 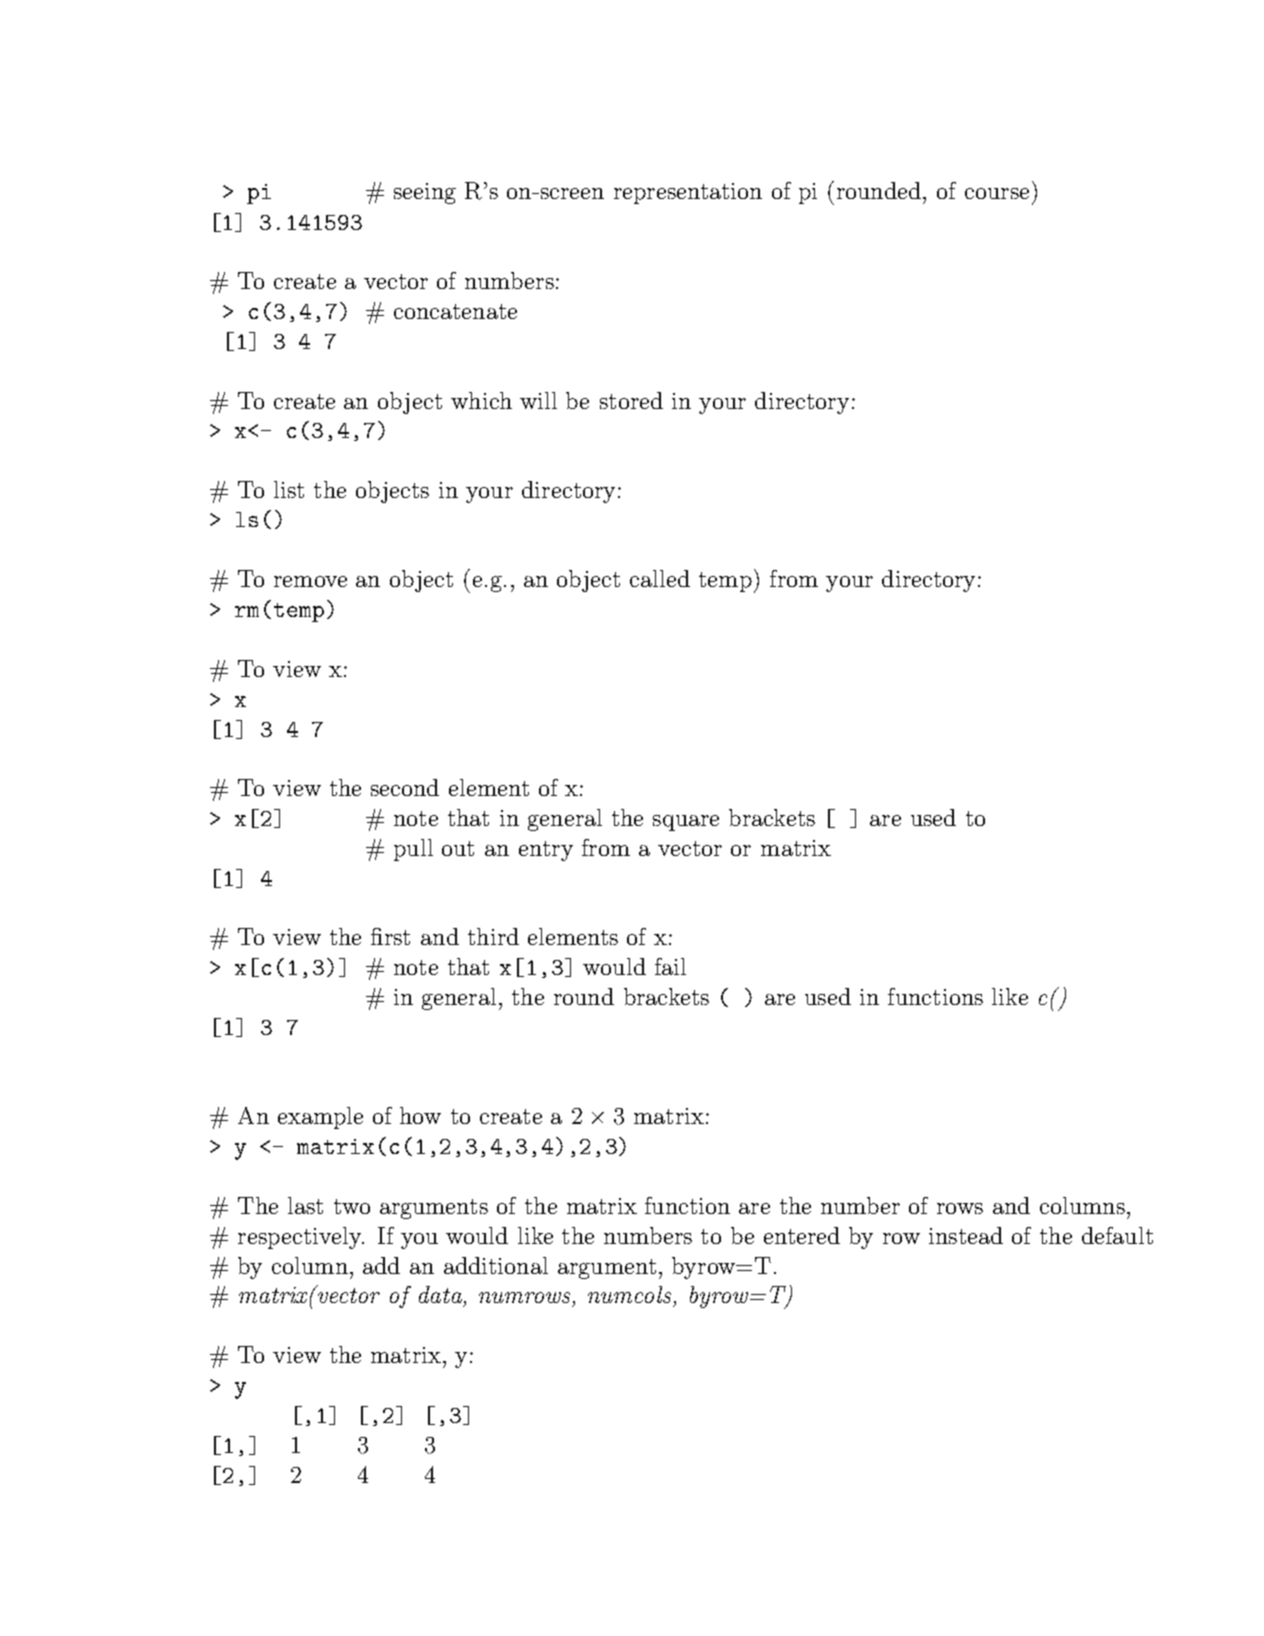 I want to click on square, so click(x=686, y=823).
